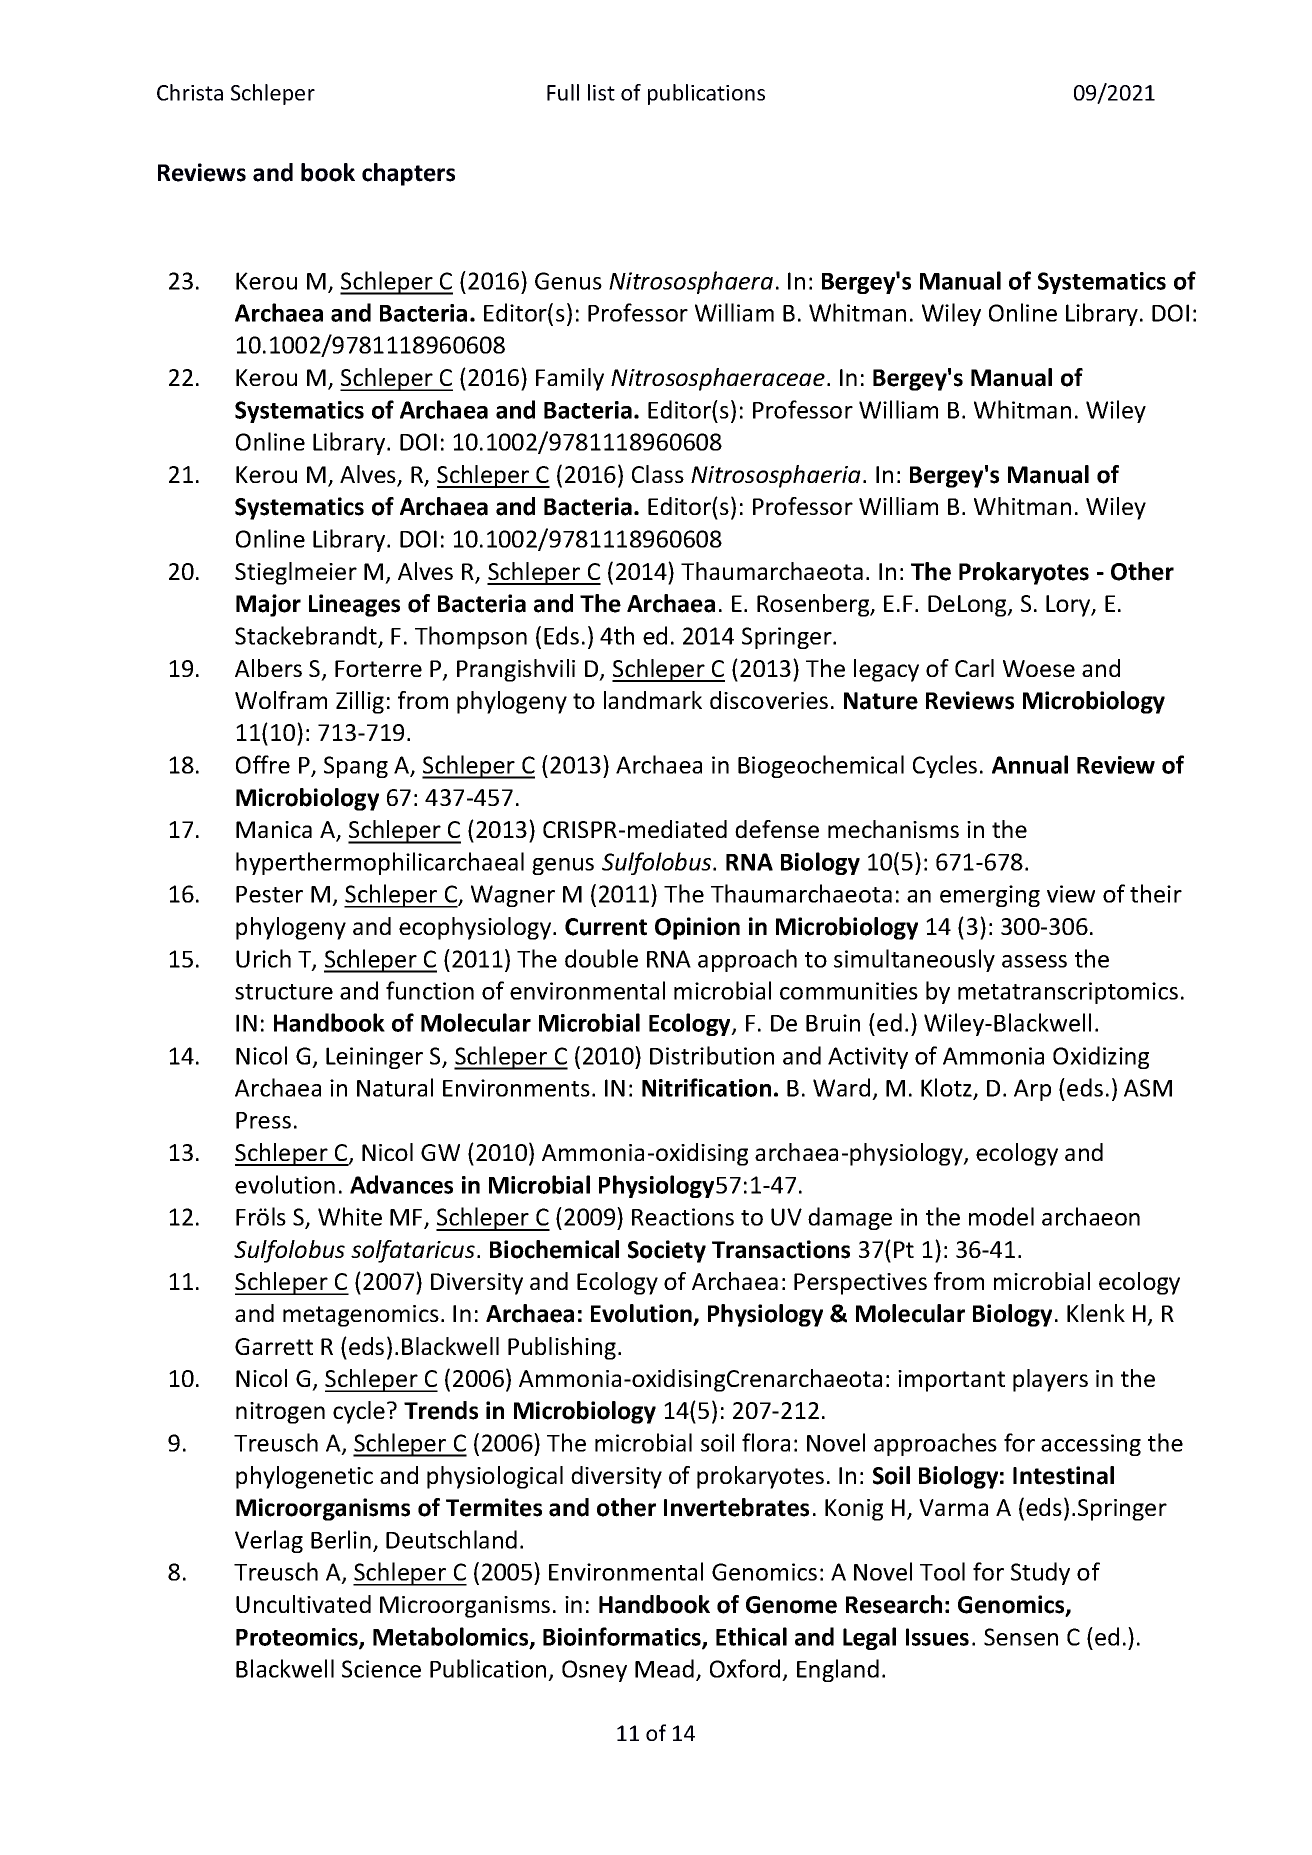 The width and height of the page is (1312, 1855). Describe the element at coordinates (268, 605) in the page. I see `Major` at that location.
